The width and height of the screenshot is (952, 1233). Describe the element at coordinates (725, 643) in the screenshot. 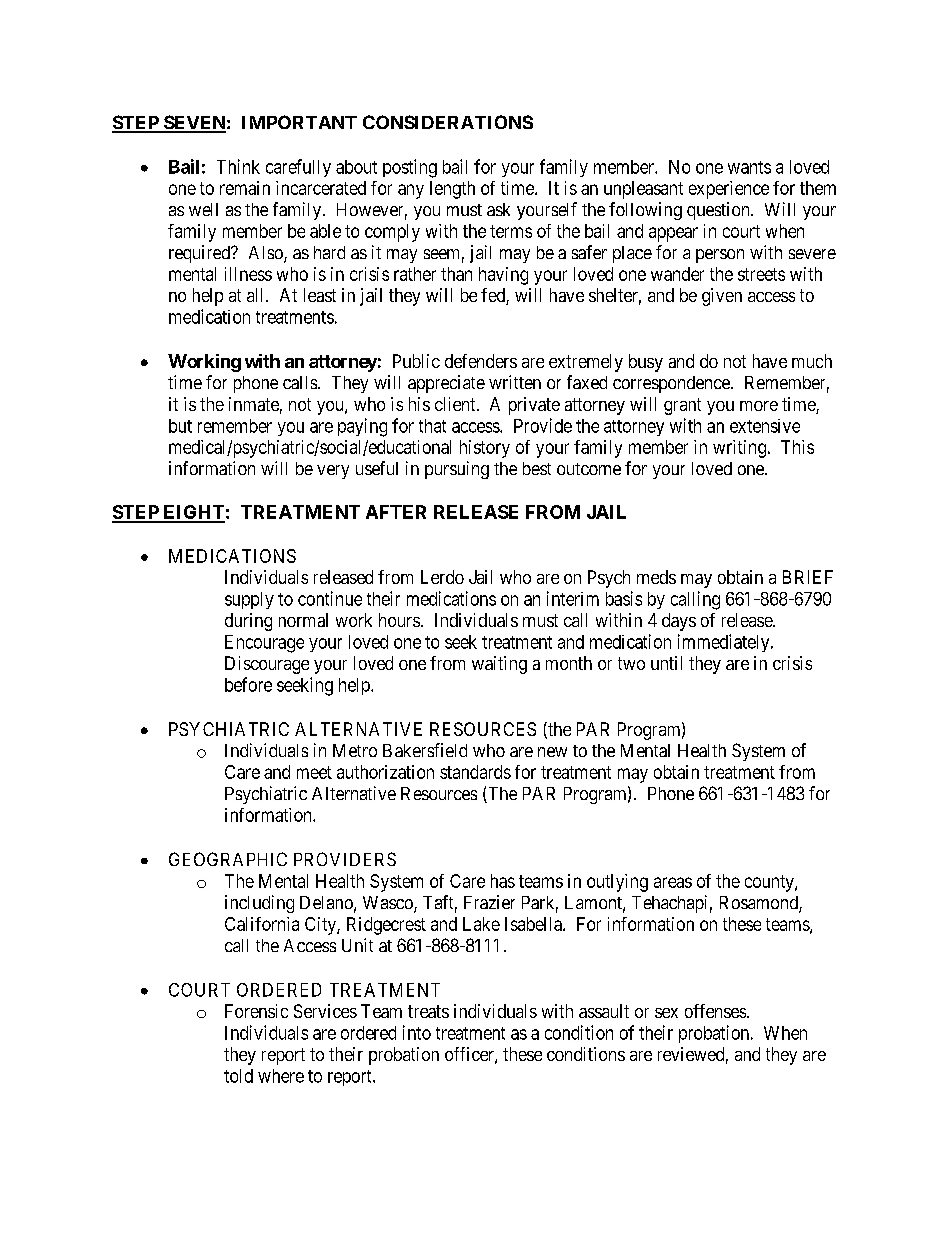

I see `immediately` at that location.
